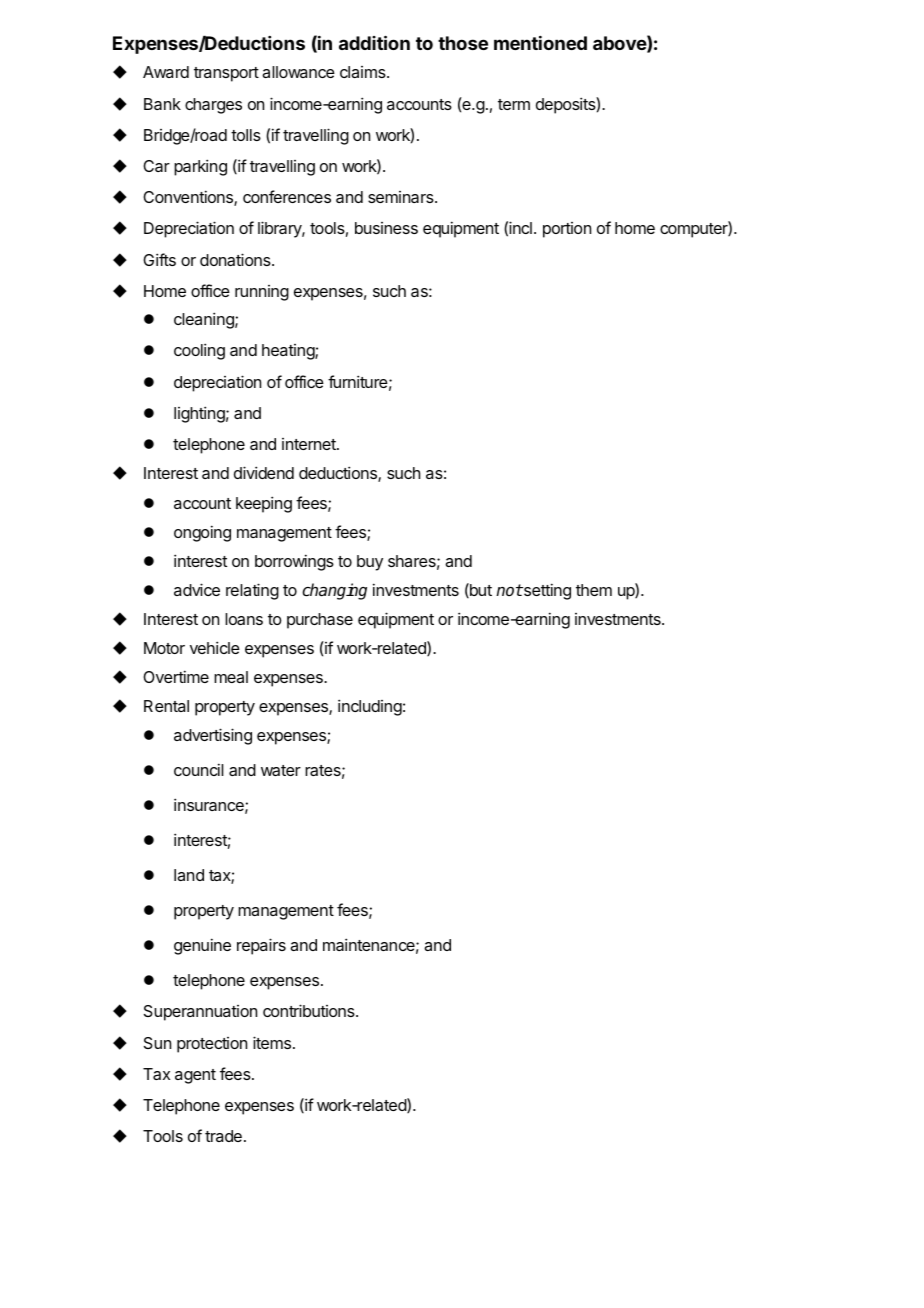 The image size is (924, 1308). Describe the element at coordinates (195, 1076) in the document. I see `agent` at that location.
